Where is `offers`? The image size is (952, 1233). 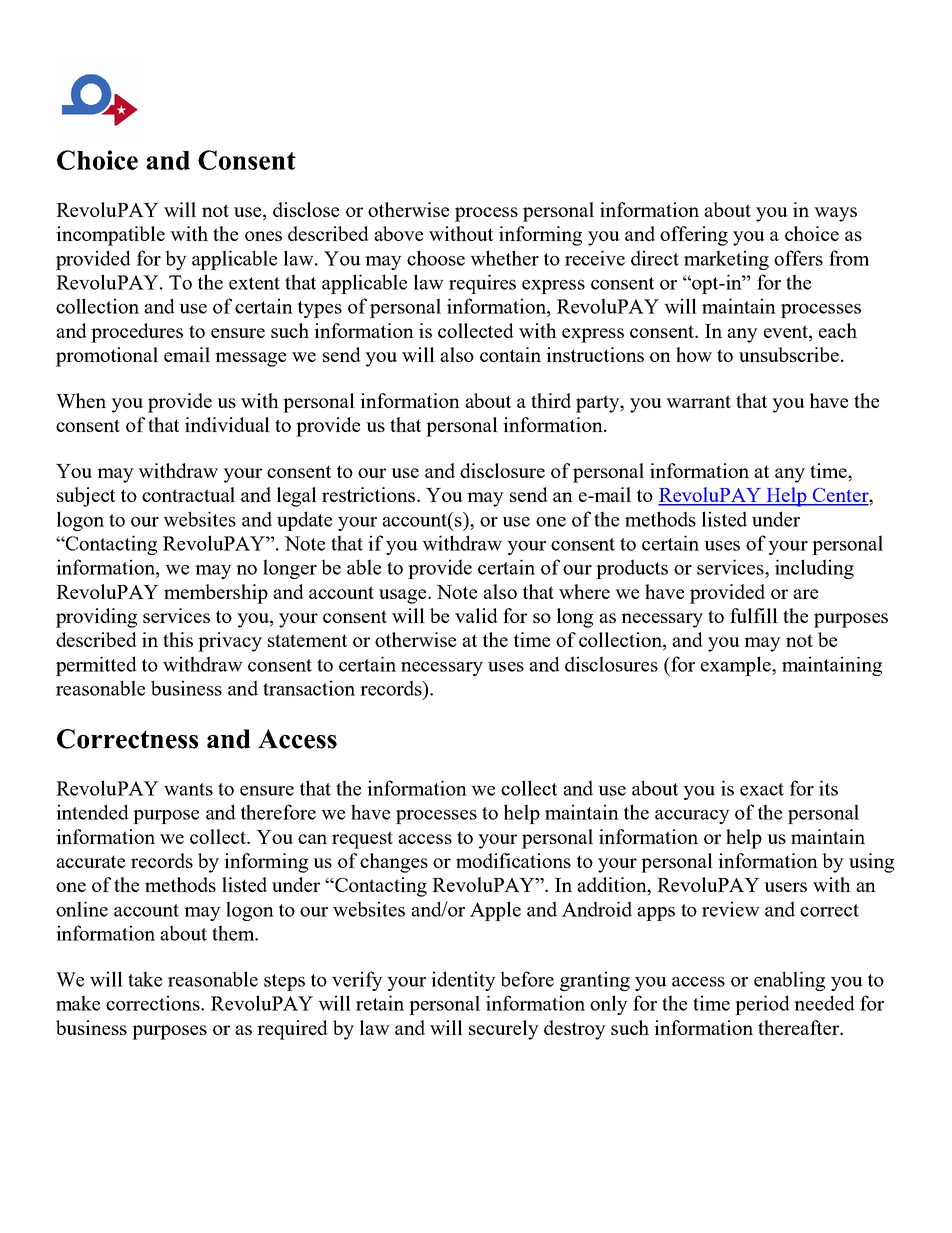
offers is located at coordinates (798, 258).
